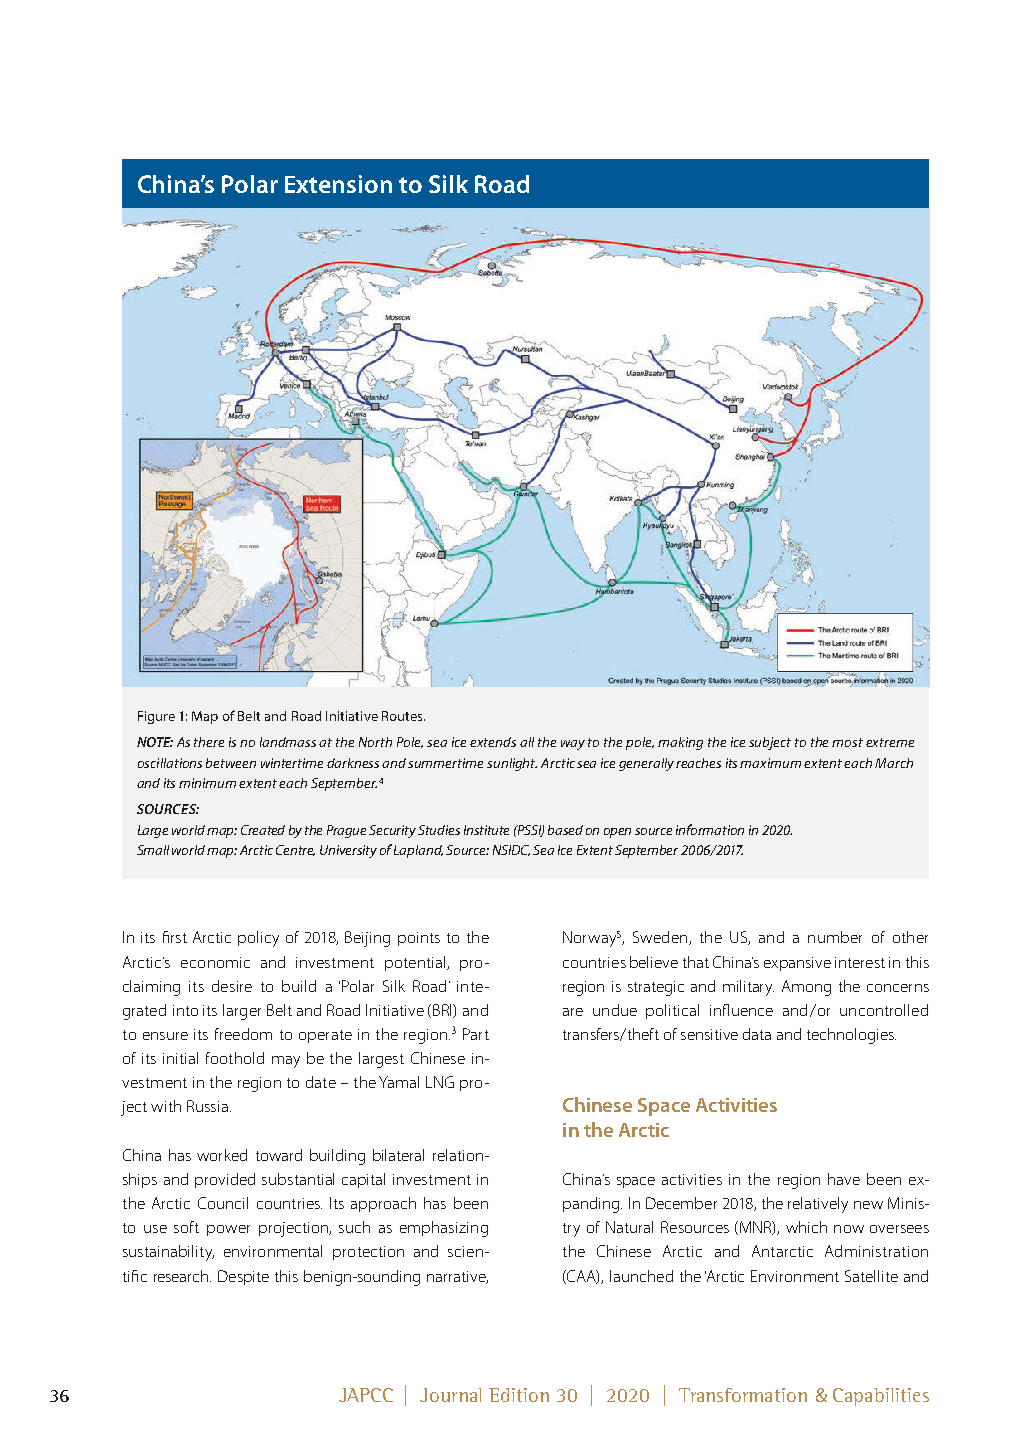  I want to click on desire, so click(232, 986).
